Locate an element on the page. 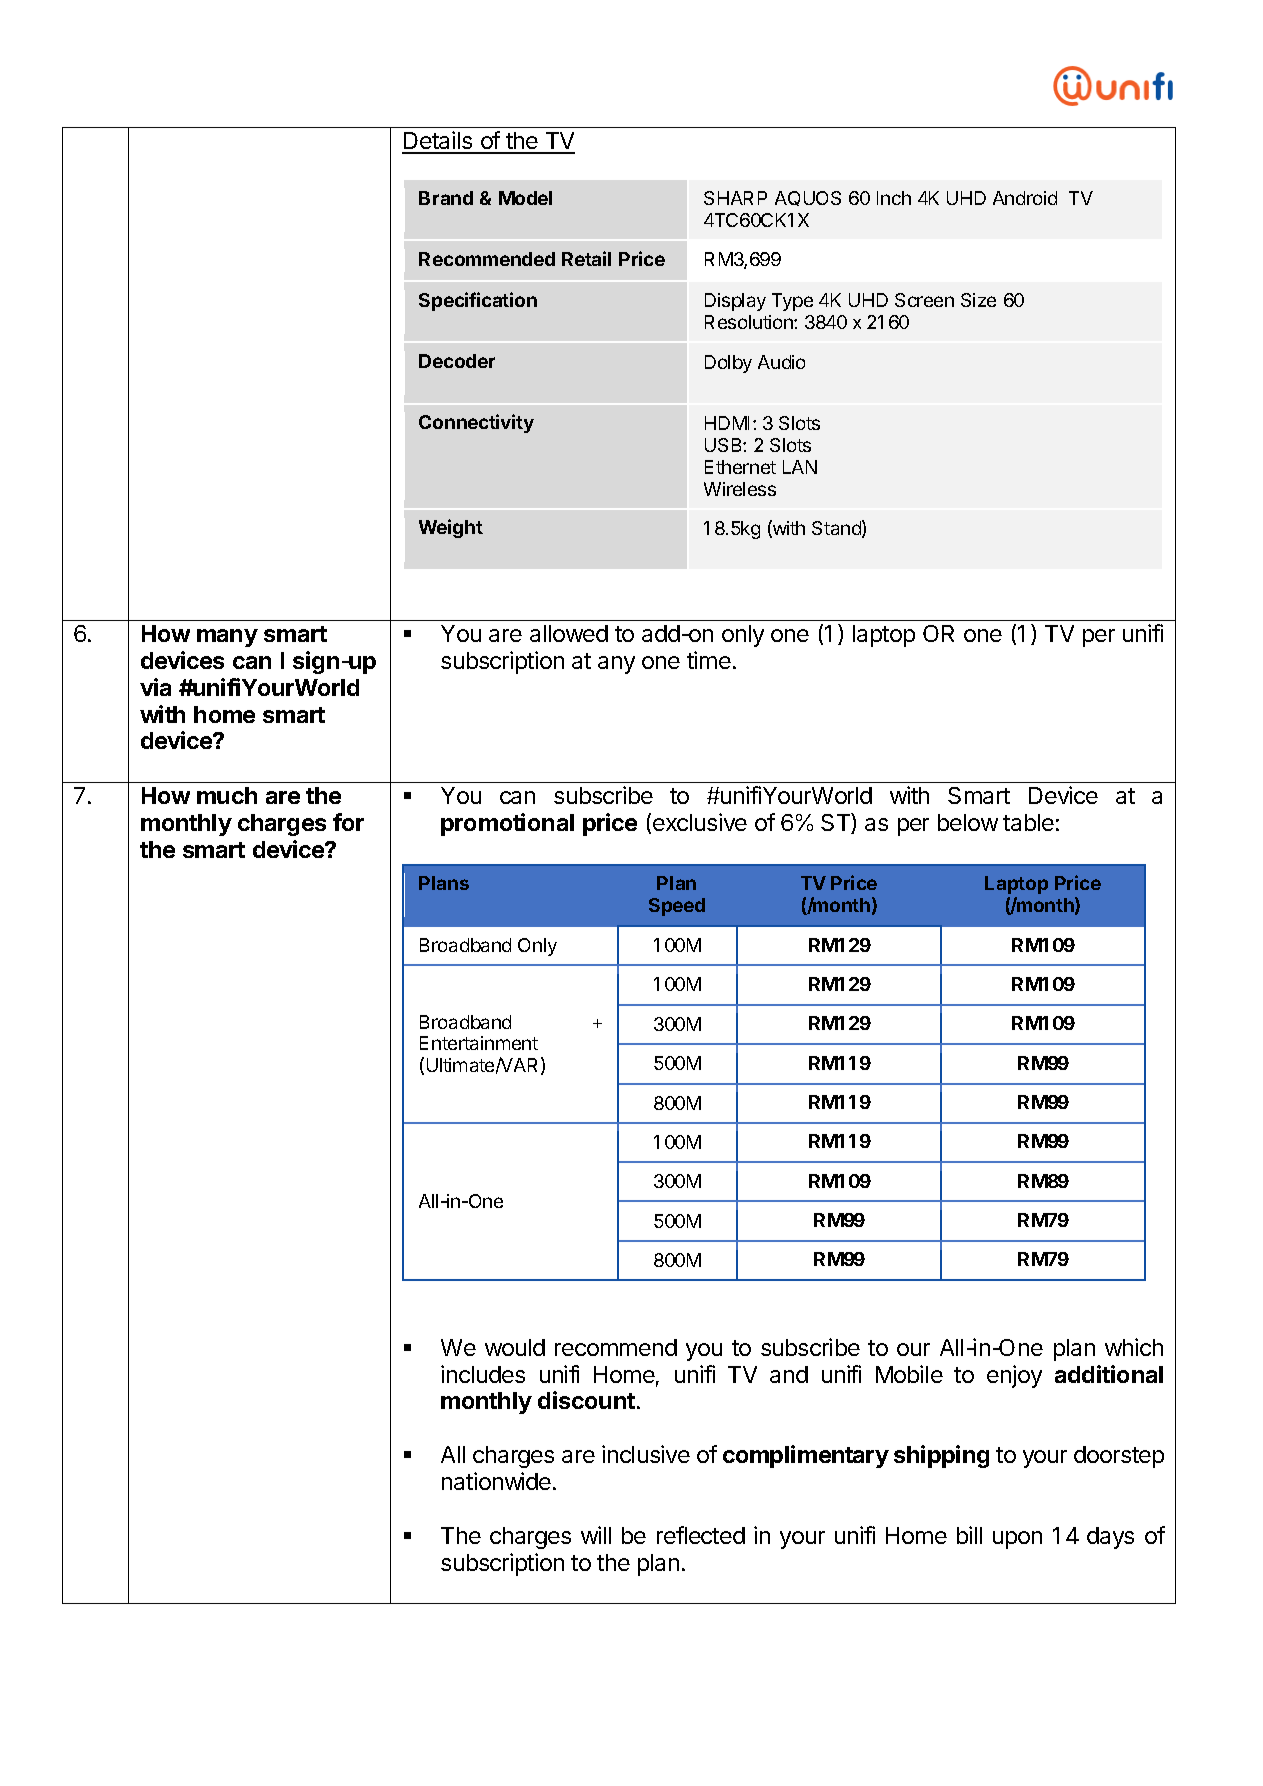 The image size is (1263, 1786). Retail is located at coordinates (586, 258).
